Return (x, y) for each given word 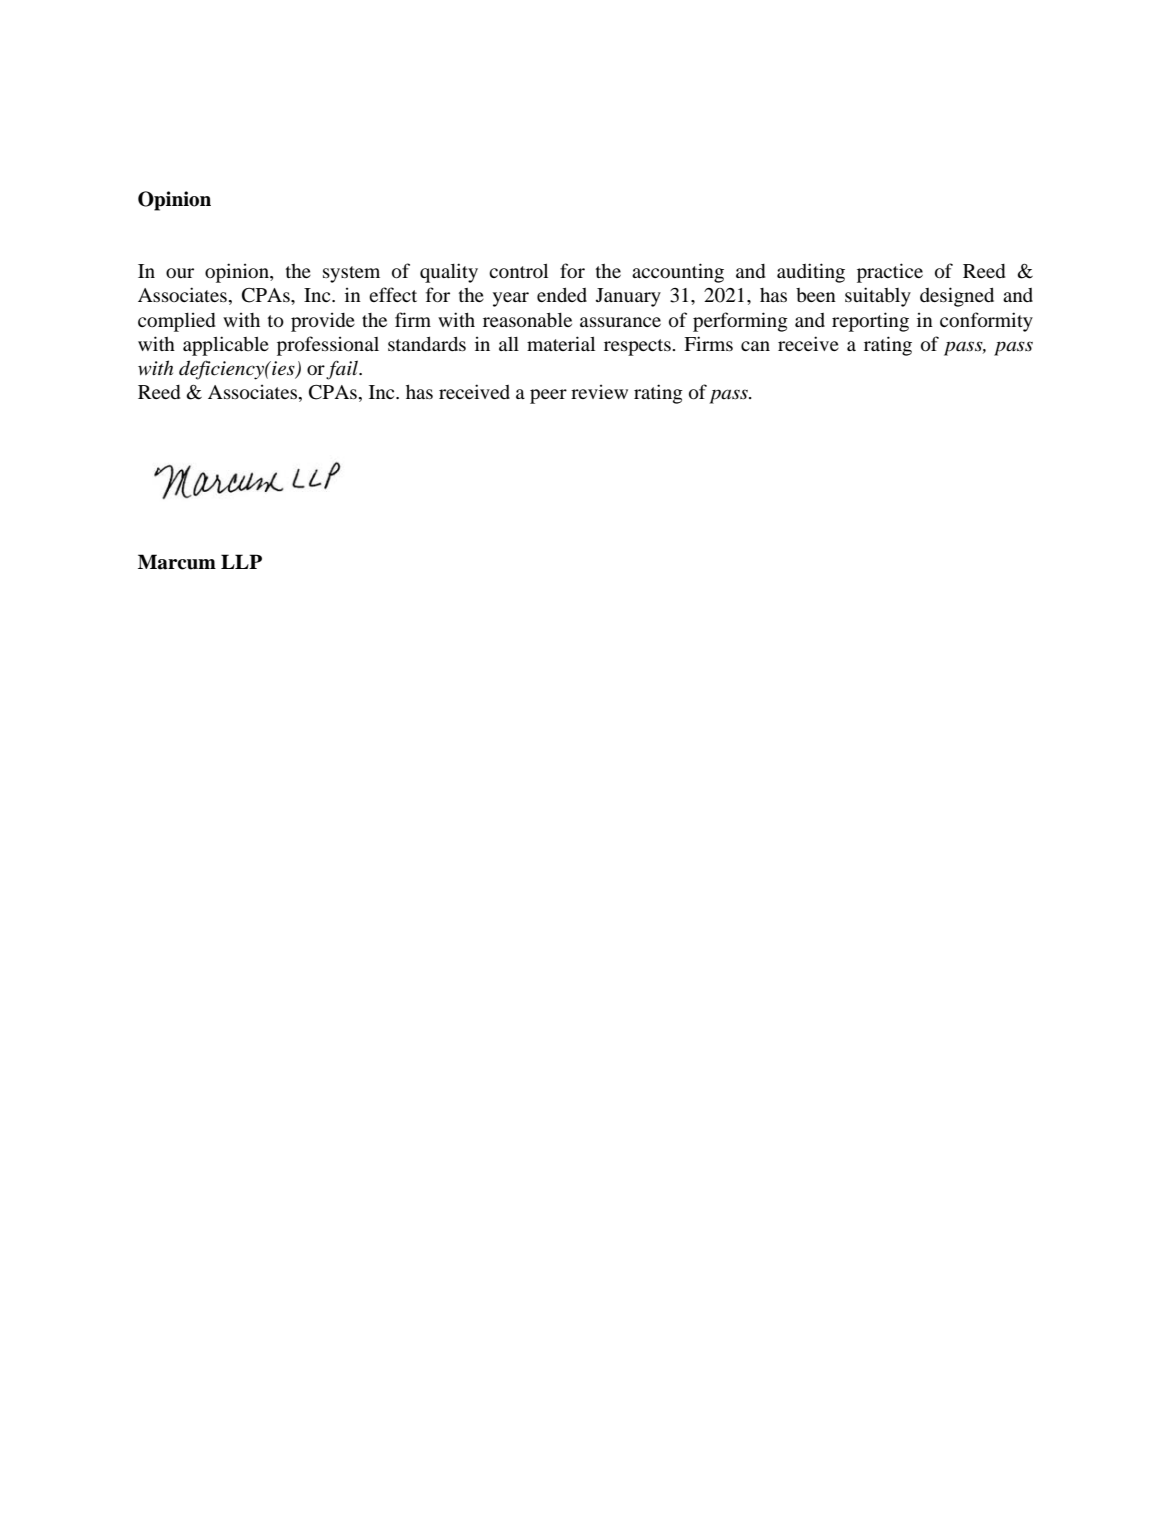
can (755, 346)
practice (890, 273)
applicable (226, 346)
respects (638, 347)
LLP (241, 561)
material (561, 343)
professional (328, 346)
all (509, 344)
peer (548, 396)
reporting (870, 322)
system (351, 274)
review (599, 391)
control (518, 270)
